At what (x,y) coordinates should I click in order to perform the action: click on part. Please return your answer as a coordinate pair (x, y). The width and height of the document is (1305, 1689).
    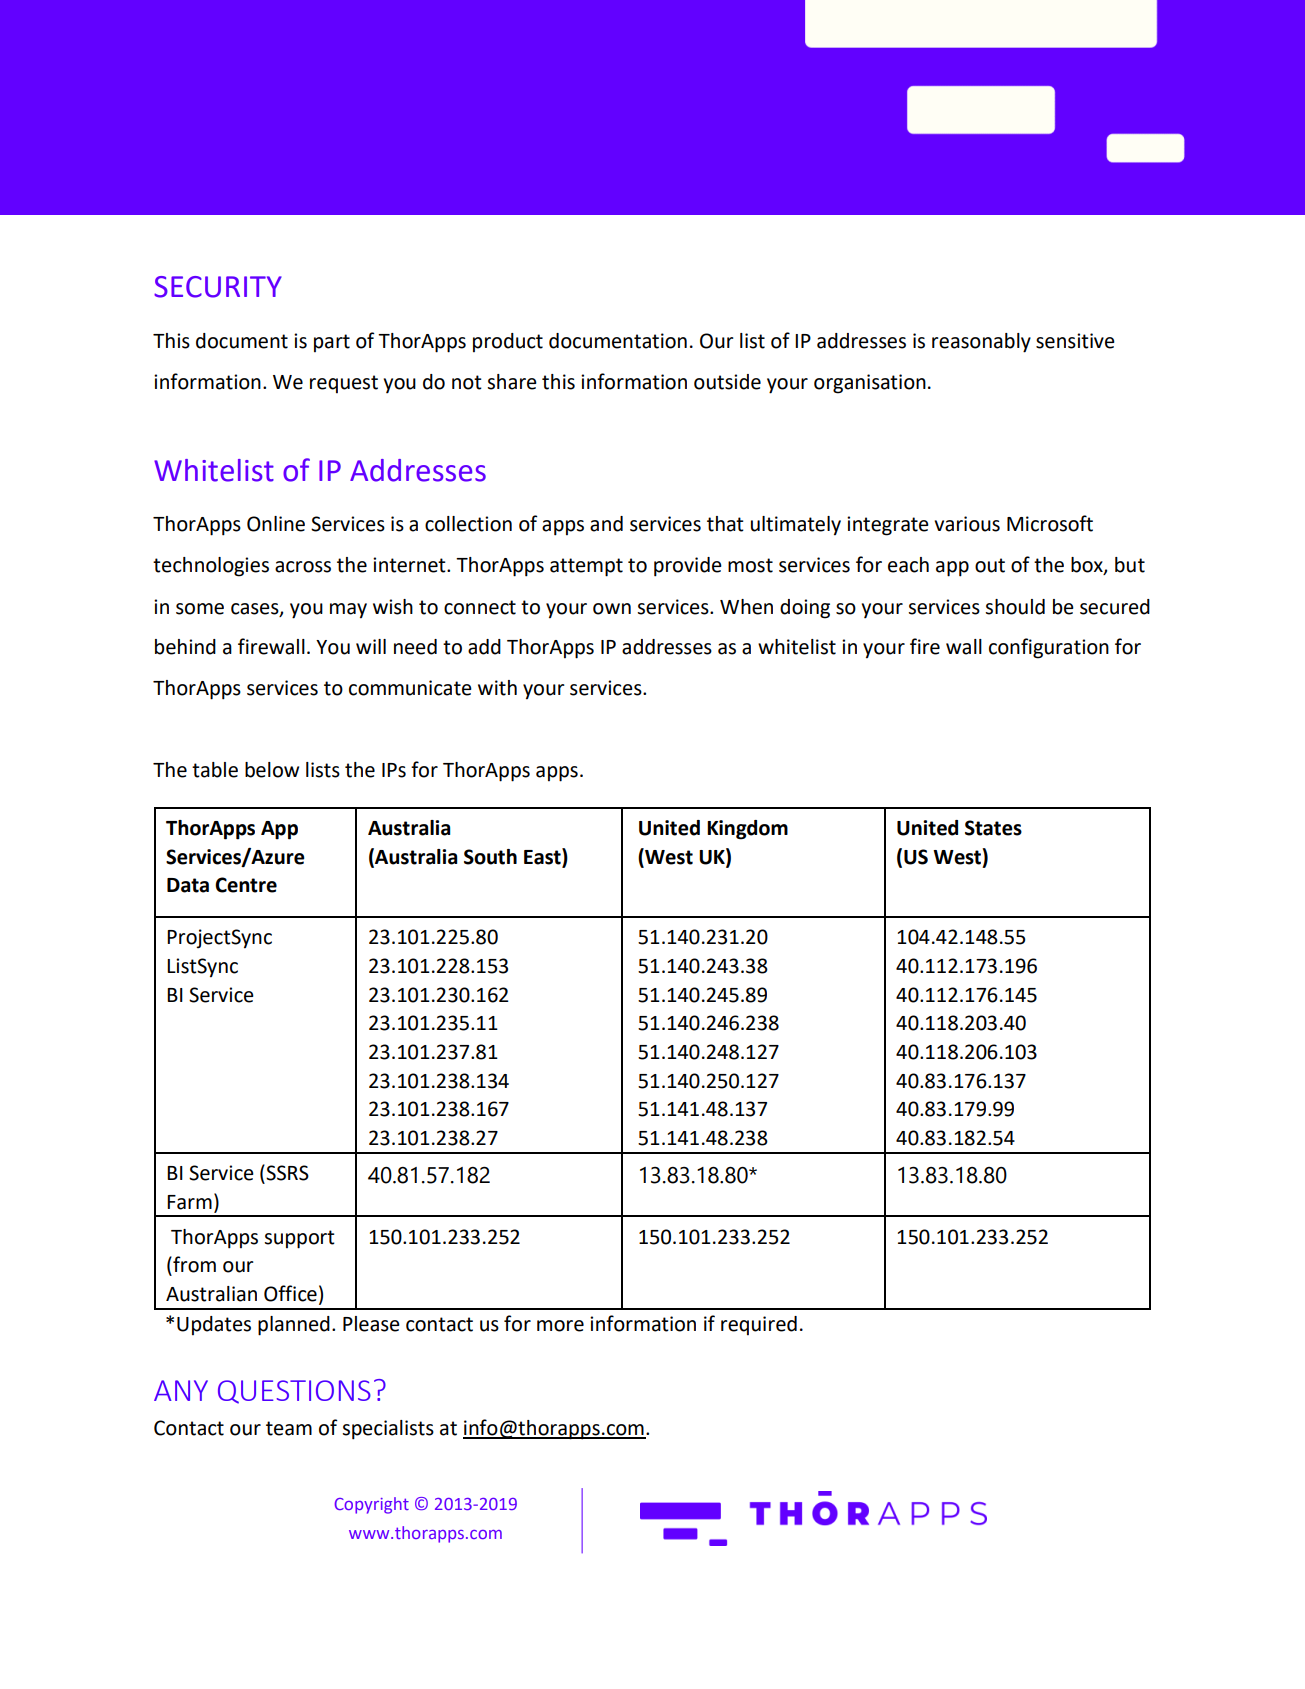
    Looking at the image, I should click on (332, 343).
